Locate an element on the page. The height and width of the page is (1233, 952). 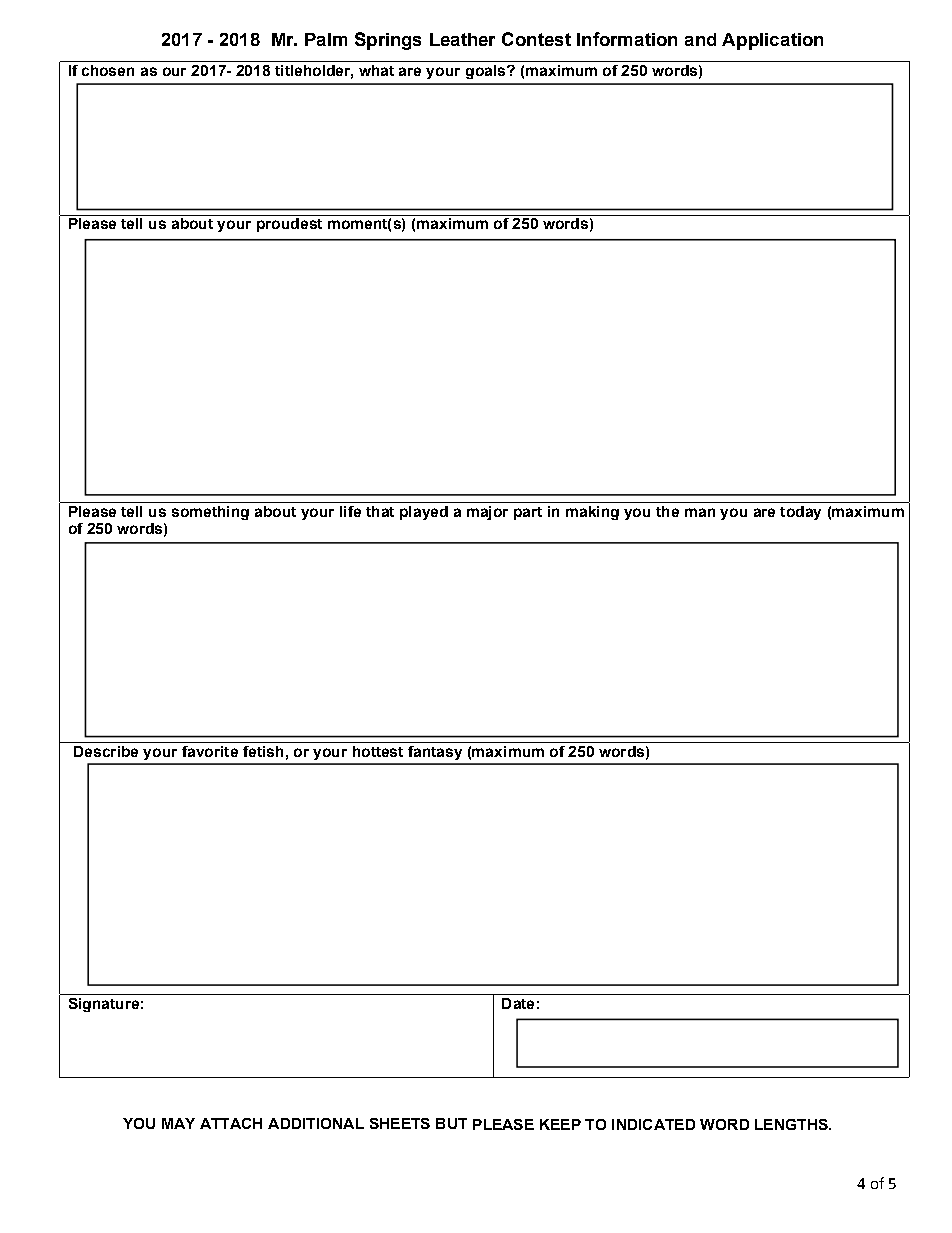
Leather is located at coordinates (462, 39).
